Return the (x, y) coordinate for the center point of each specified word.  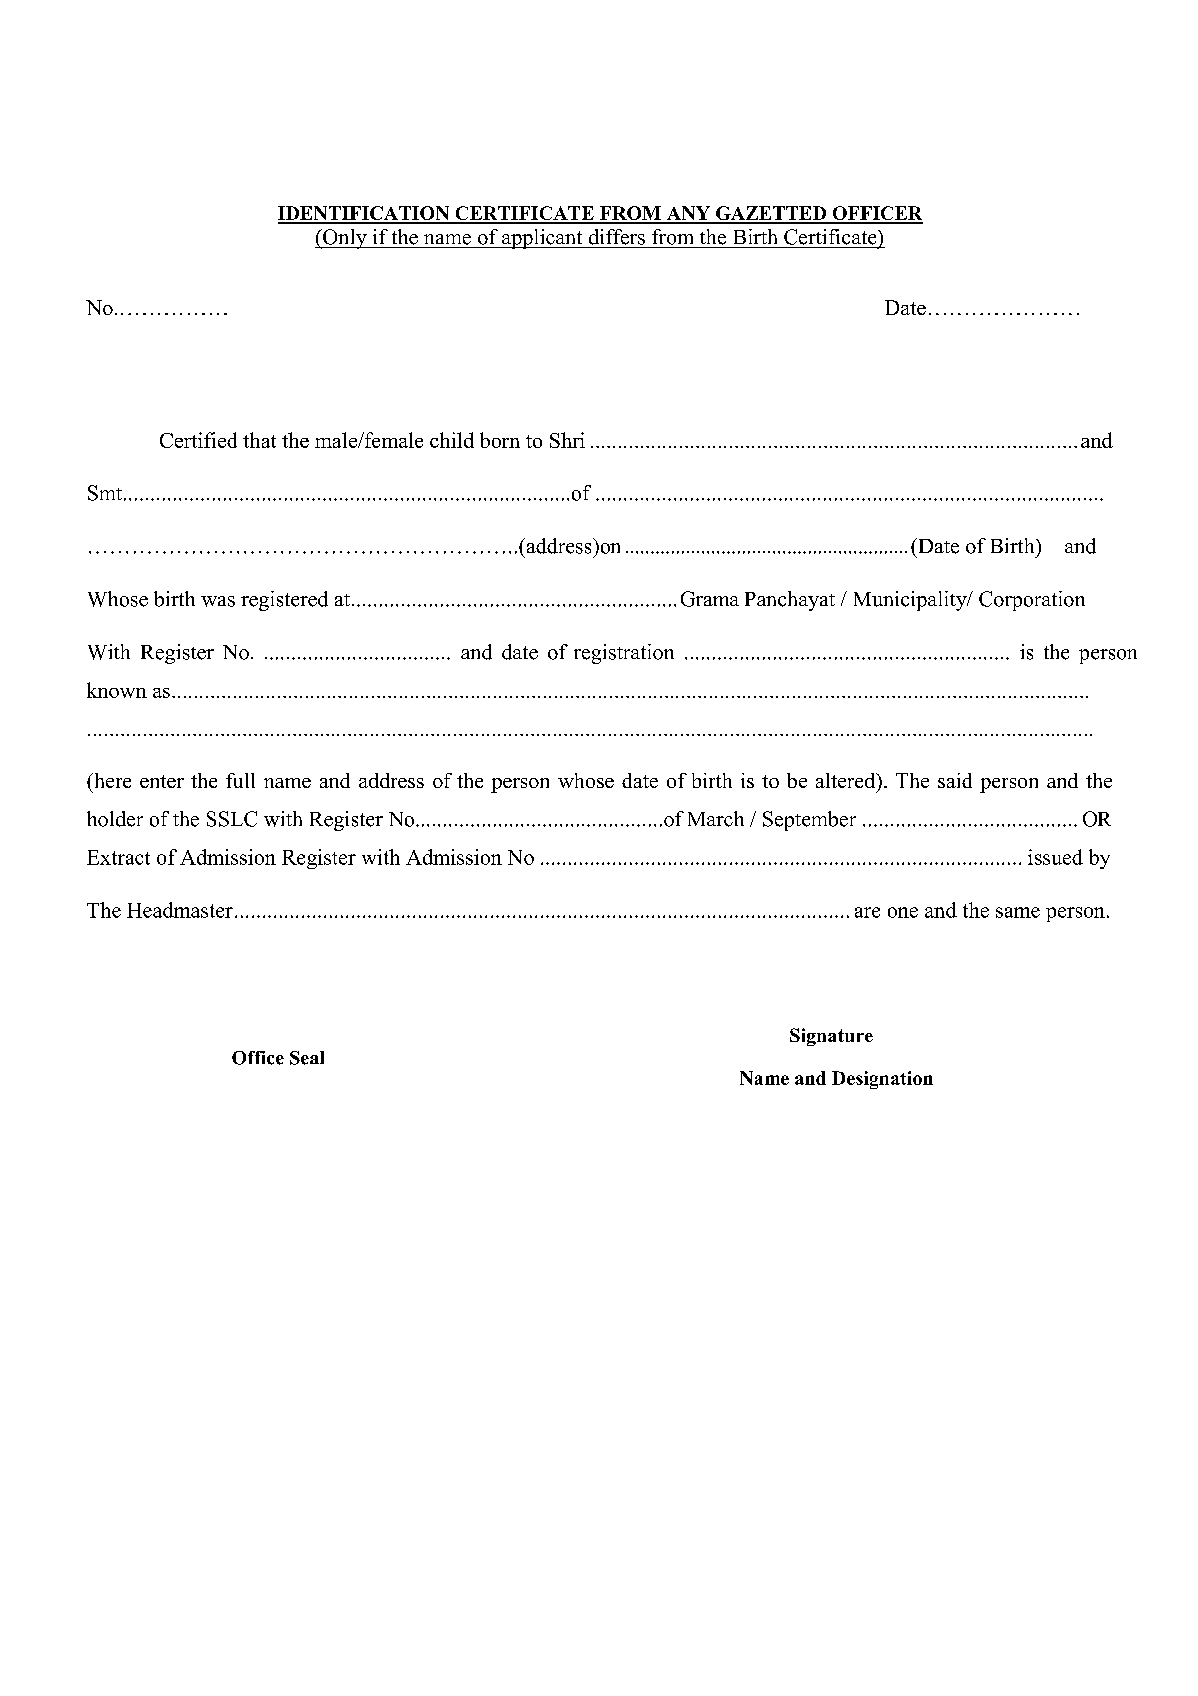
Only (345, 239)
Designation (882, 1080)
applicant (542, 239)
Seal (307, 1058)
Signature (831, 1037)
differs (617, 237)
